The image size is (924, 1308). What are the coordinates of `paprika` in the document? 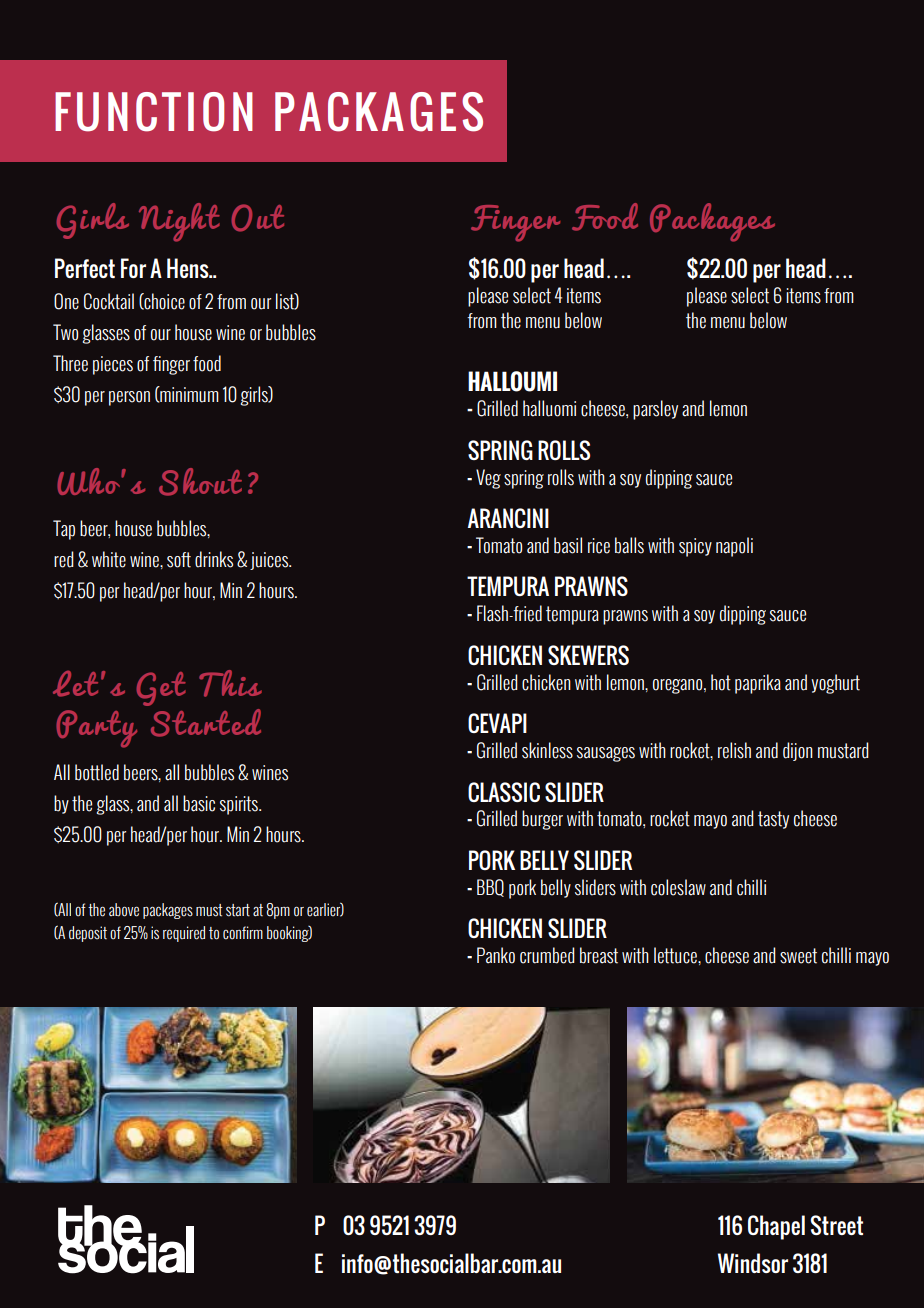 It's located at (758, 684).
